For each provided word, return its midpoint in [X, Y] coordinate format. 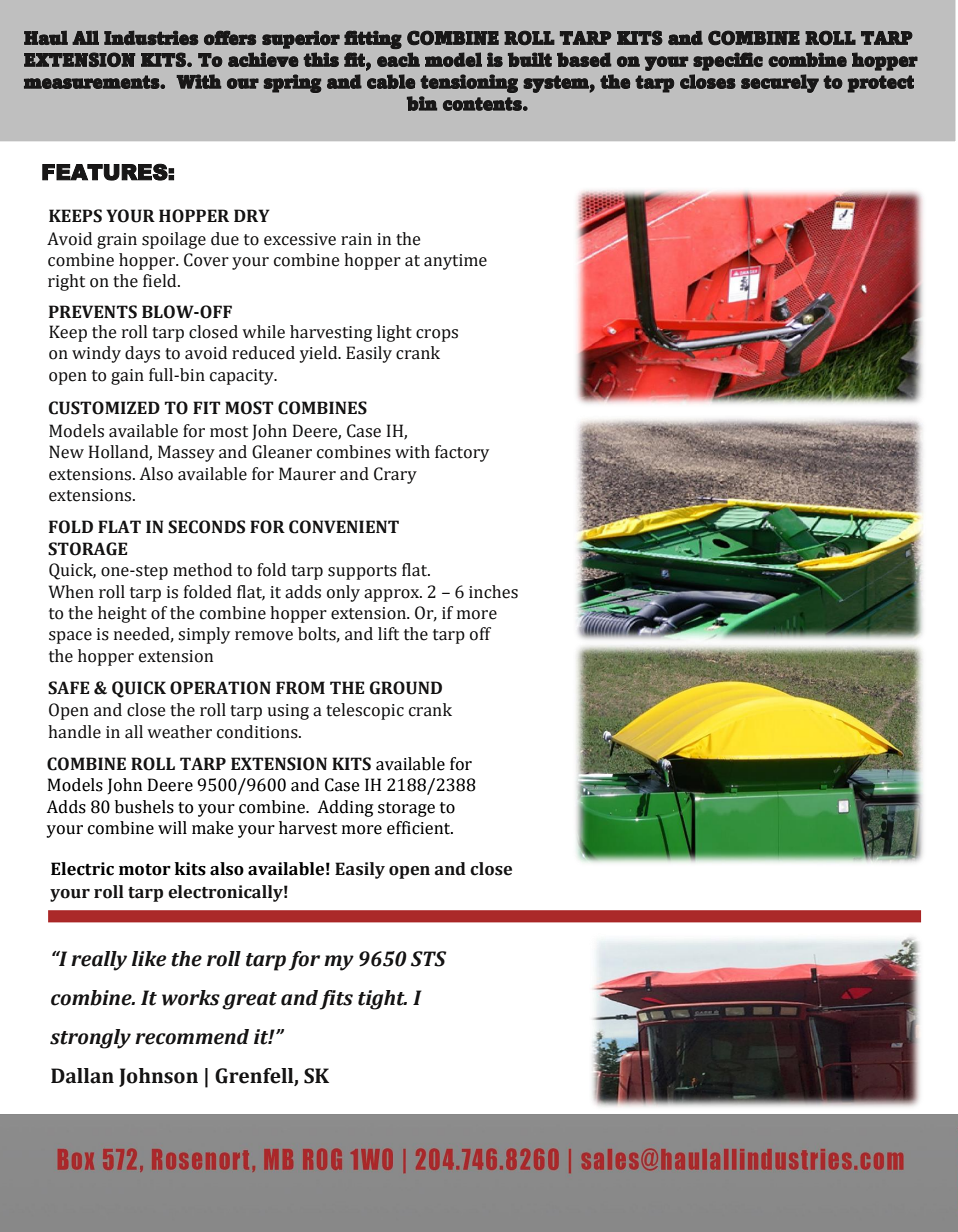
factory [462, 453]
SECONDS [206, 527]
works [191, 998]
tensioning [469, 83]
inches [493, 592]
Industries [151, 37]
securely [780, 83]
